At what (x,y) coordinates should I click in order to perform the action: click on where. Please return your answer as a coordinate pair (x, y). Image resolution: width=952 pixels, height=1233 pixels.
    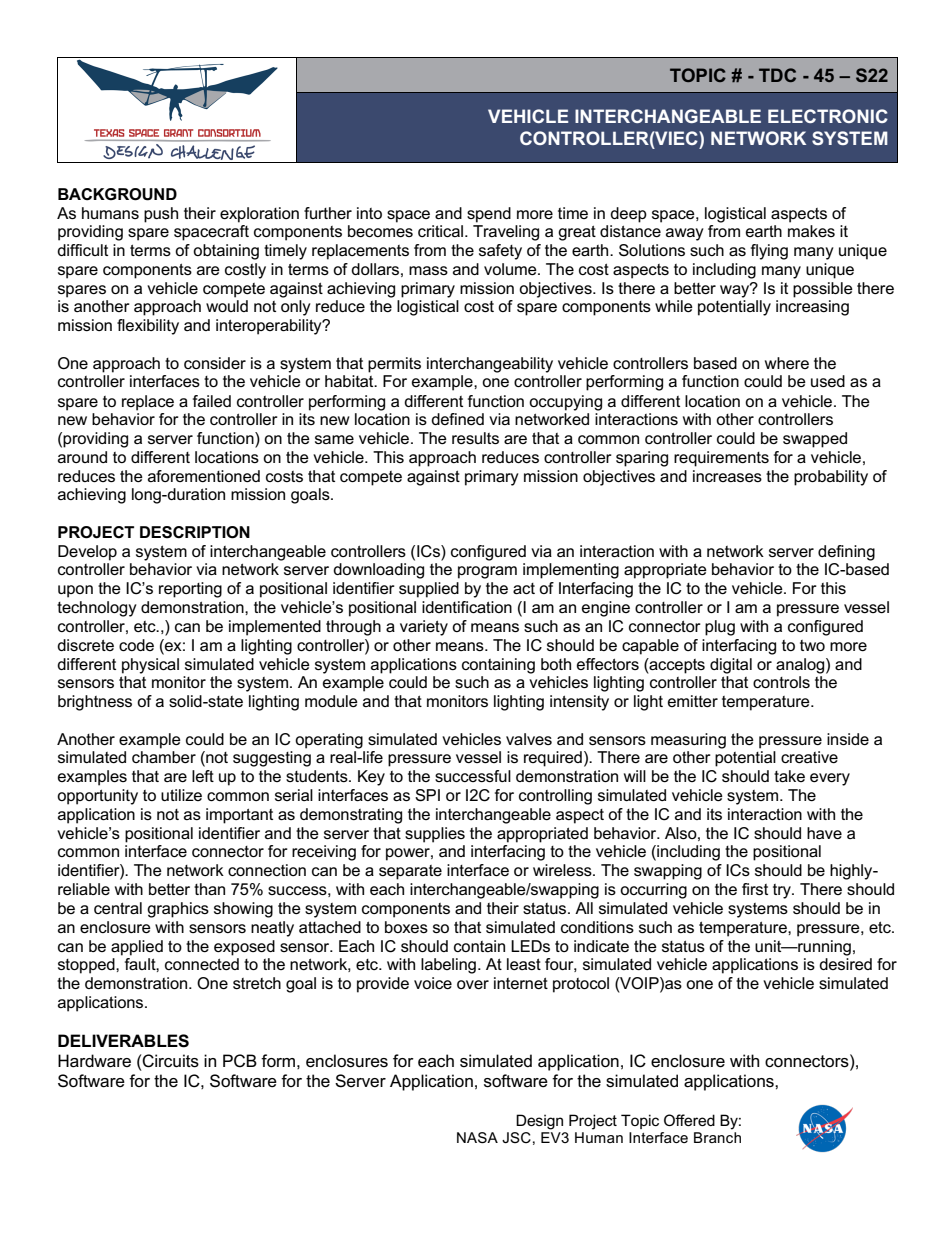
    Looking at the image, I should click on (787, 363).
